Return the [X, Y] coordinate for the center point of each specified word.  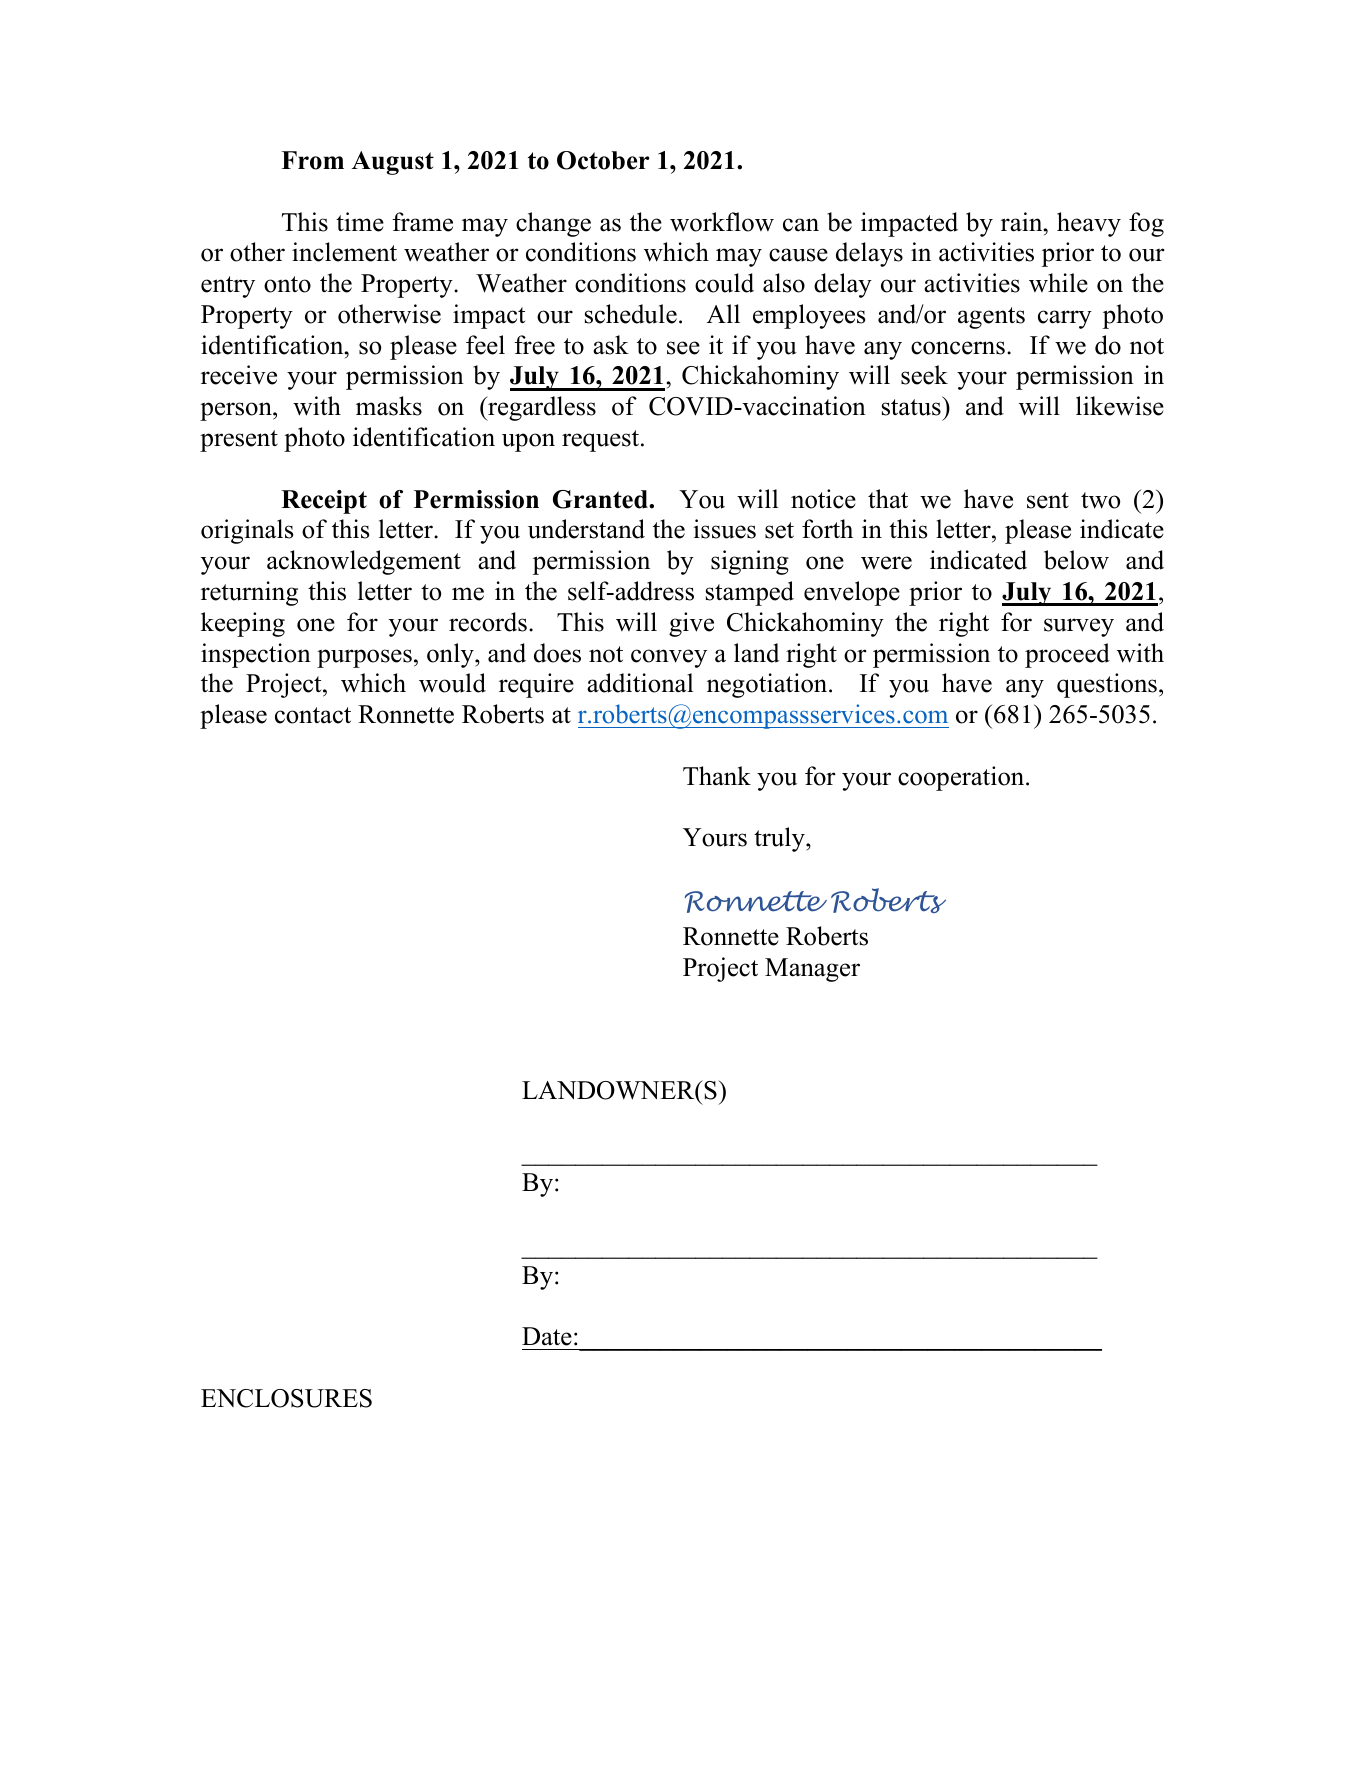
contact [313, 715]
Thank [717, 775]
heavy [1089, 224]
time [360, 222]
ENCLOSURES [286, 1398]
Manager [812, 970]
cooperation [962, 778]
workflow [722, 222]
